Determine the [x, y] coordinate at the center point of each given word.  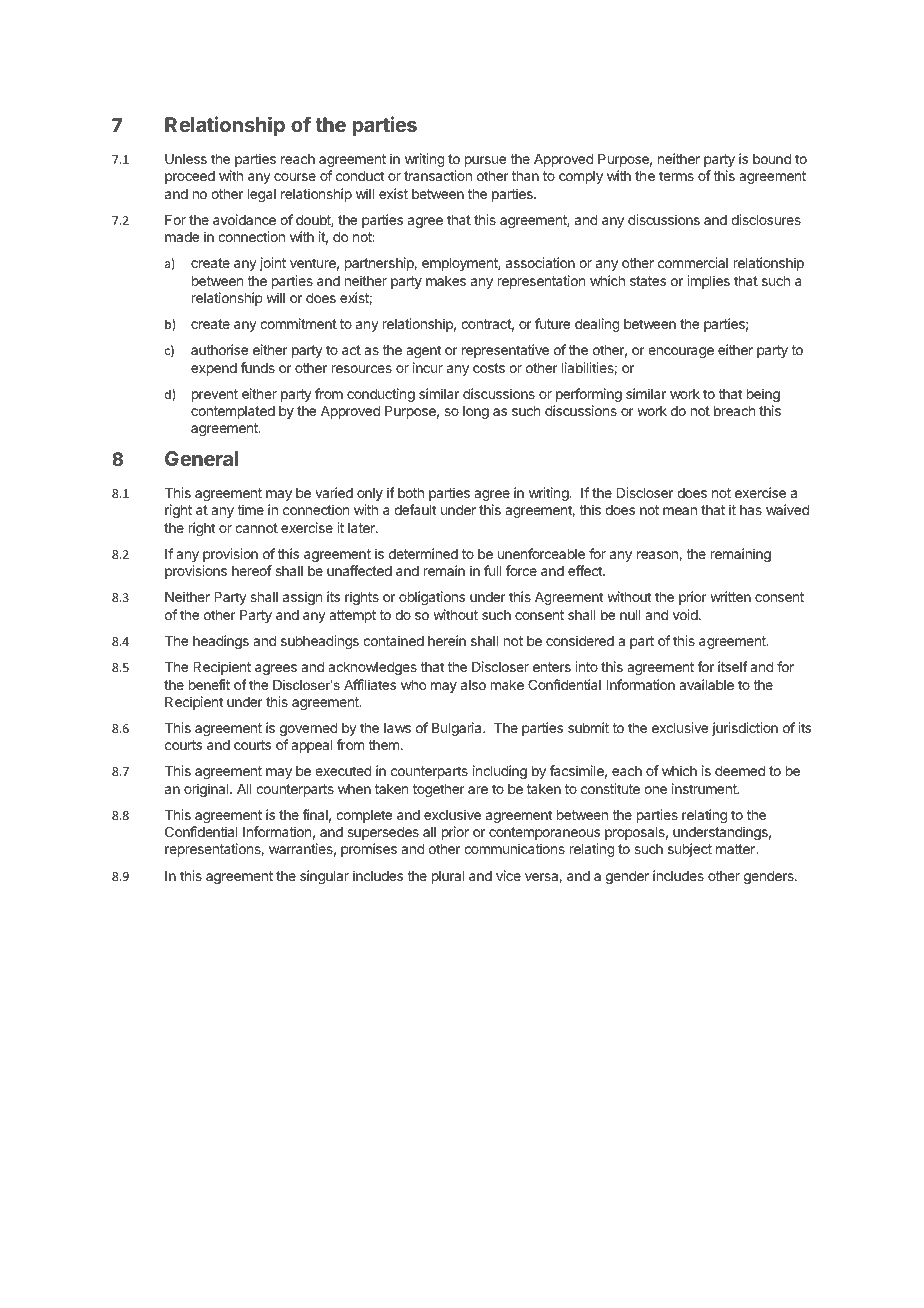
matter [736, 849]
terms [676, 176]
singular [324, 877]
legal [262, 195]
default [415, 509]
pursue [485, 161]
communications [514, 848]
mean [680, 511]
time [250, 509]
